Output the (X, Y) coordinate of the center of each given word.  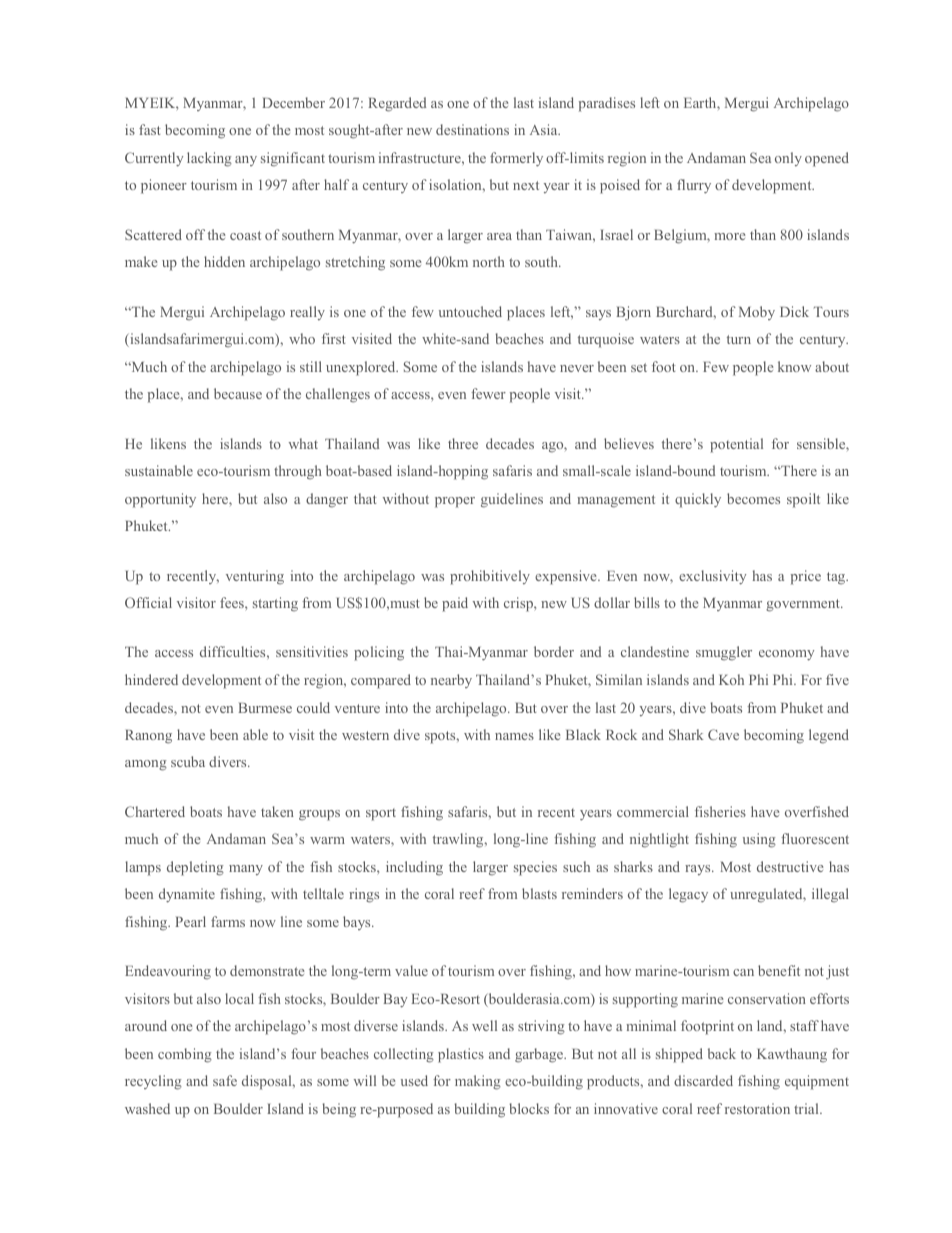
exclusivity (712, 577)
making (478, 1082)
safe (225, 1080)
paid (455, 604)
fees (233, 602)
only (788, 159)
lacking (209, 159)
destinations (472, 129)
